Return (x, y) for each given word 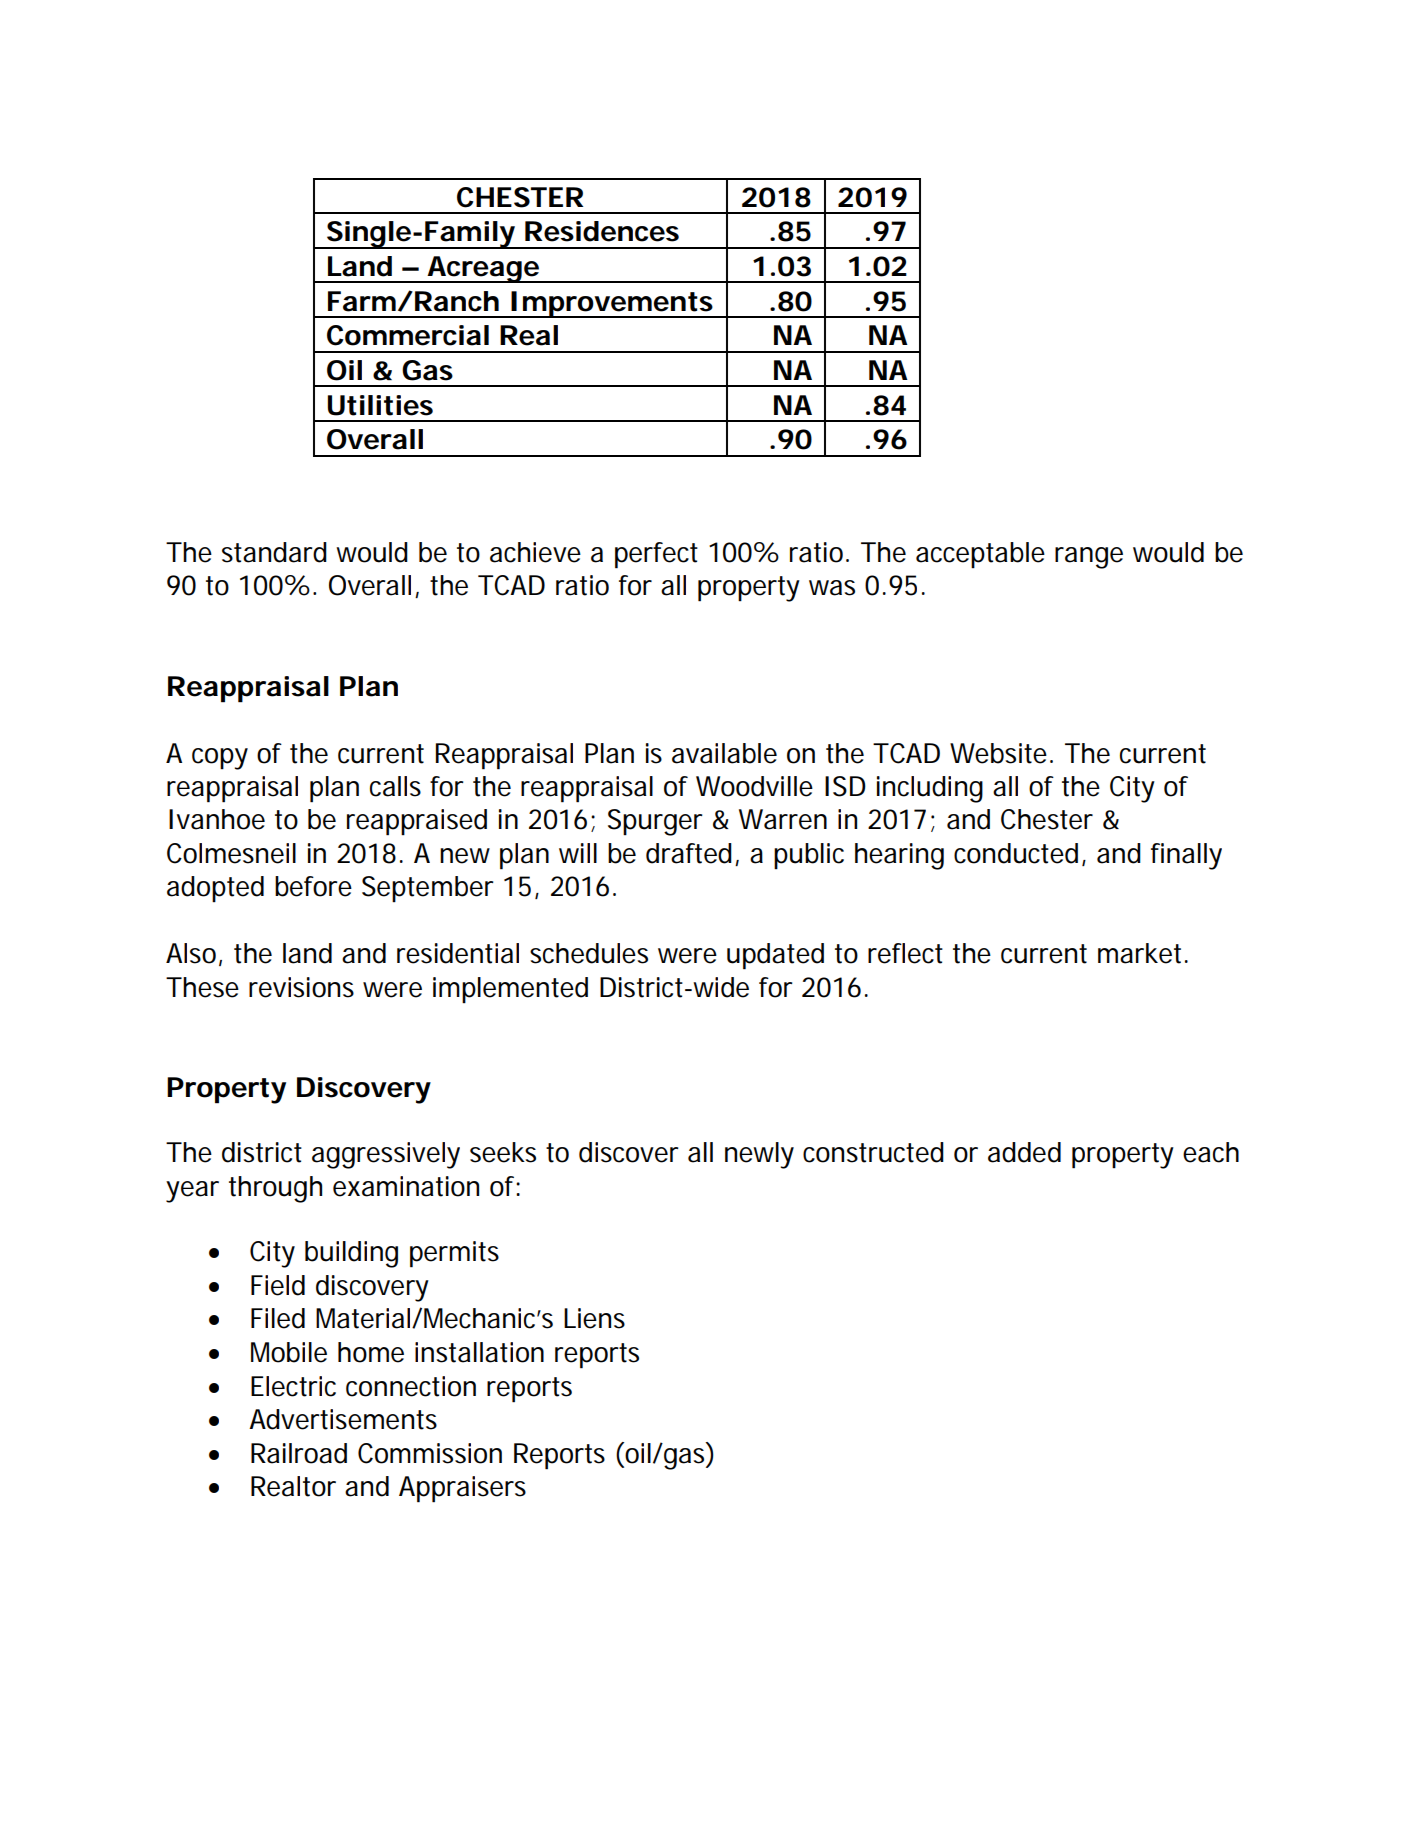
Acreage (482, 269)
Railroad (299, 1453)
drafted (689, 853)
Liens (594, 1318)
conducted (1016, 853)
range (1089, 558)
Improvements (611, 304)
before (313, 886)
